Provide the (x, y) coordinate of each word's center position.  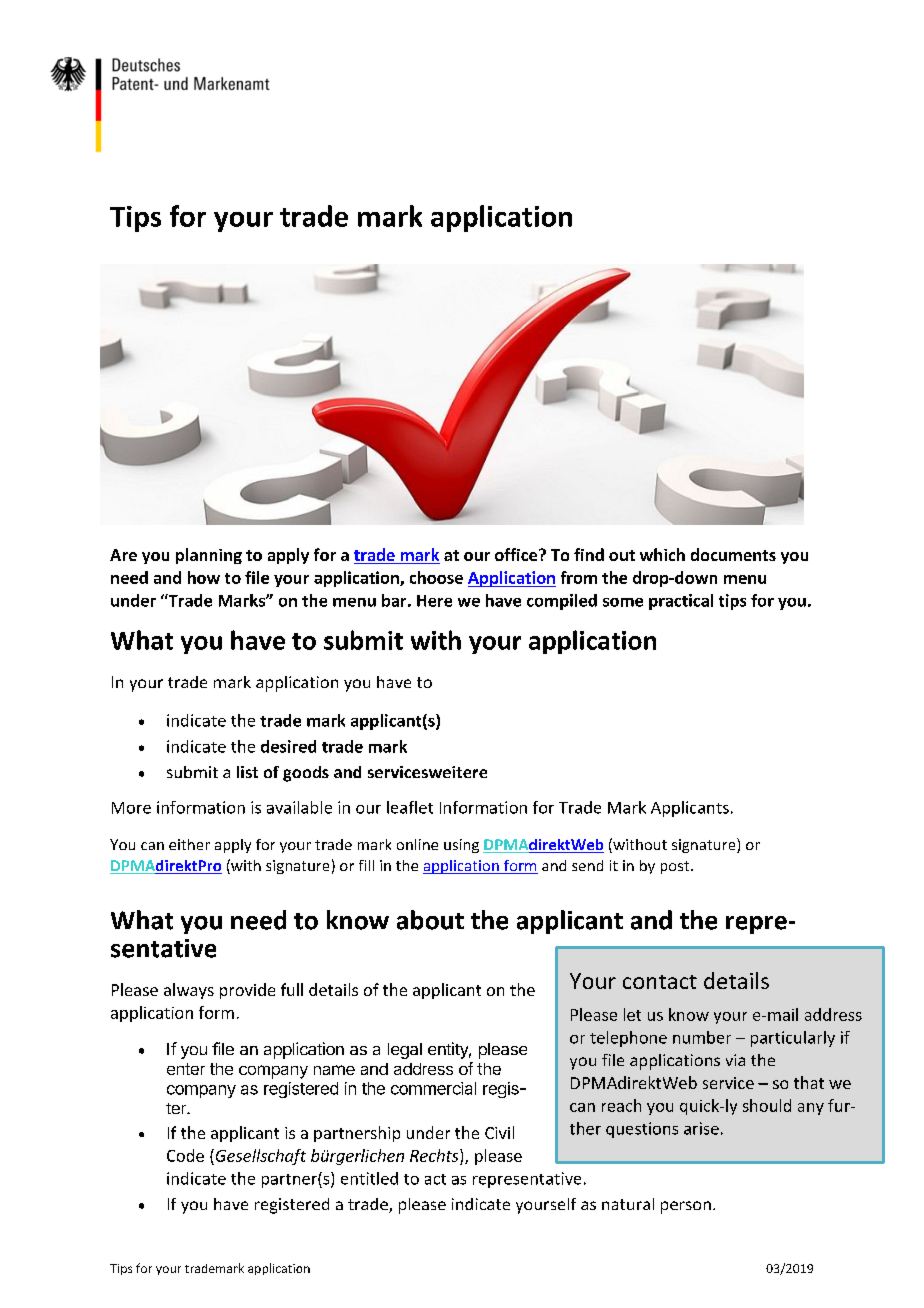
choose (436, 577)
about (430, 920)
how (204, 577)
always (189, 991)
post (676, 867)
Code (185, 1155)
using (461, 846)
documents (733, 554)
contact (660, 982)
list (247, 772)
